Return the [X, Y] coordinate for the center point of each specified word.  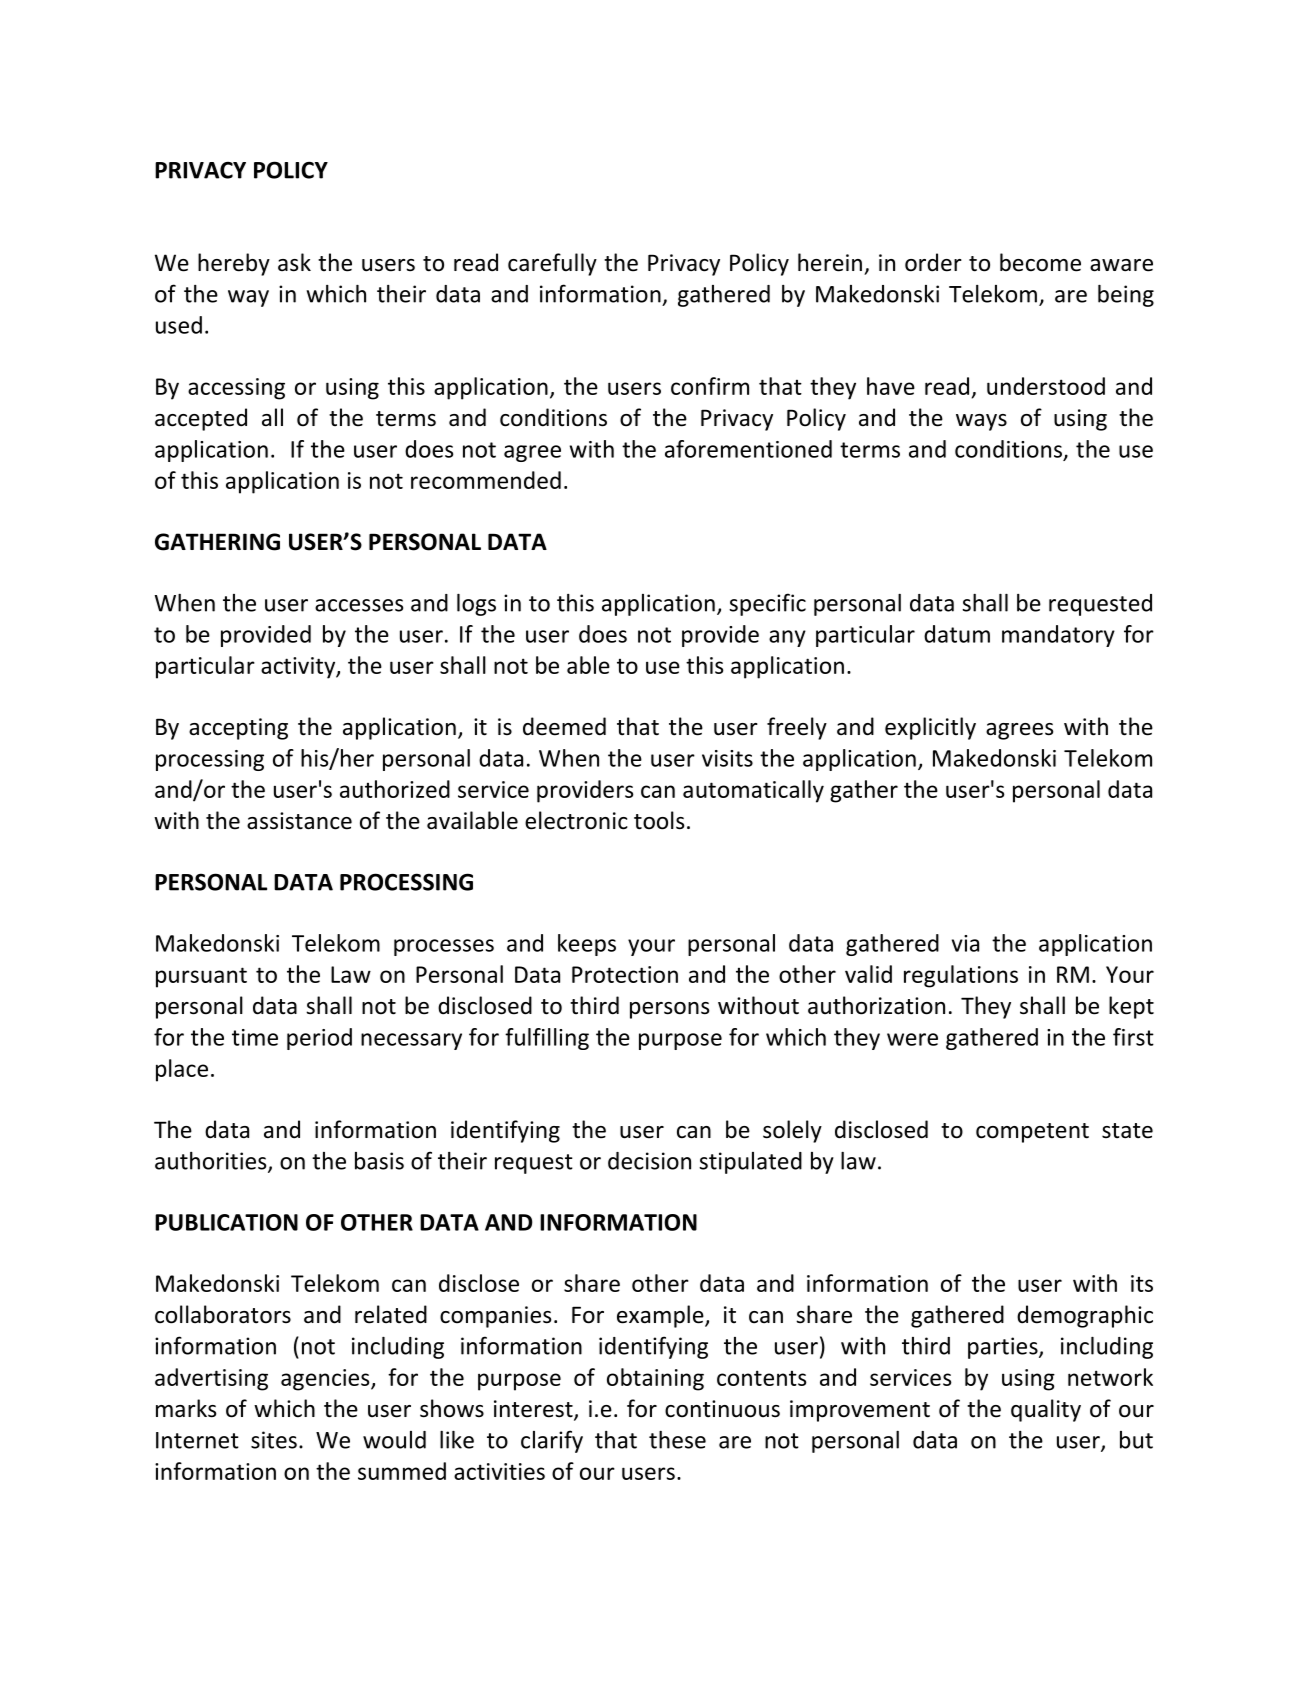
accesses [359, 605]
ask [294, 262]
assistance [299, 821]
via [965, 943]
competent [1032, 1133]
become [1040, 262]
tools [659, 820]
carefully [552, 264]
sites [274, 1440]
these [677, 1440]
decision [649, 1161]
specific [767, 604]
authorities [212, 1162]
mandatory [1058, 636]
